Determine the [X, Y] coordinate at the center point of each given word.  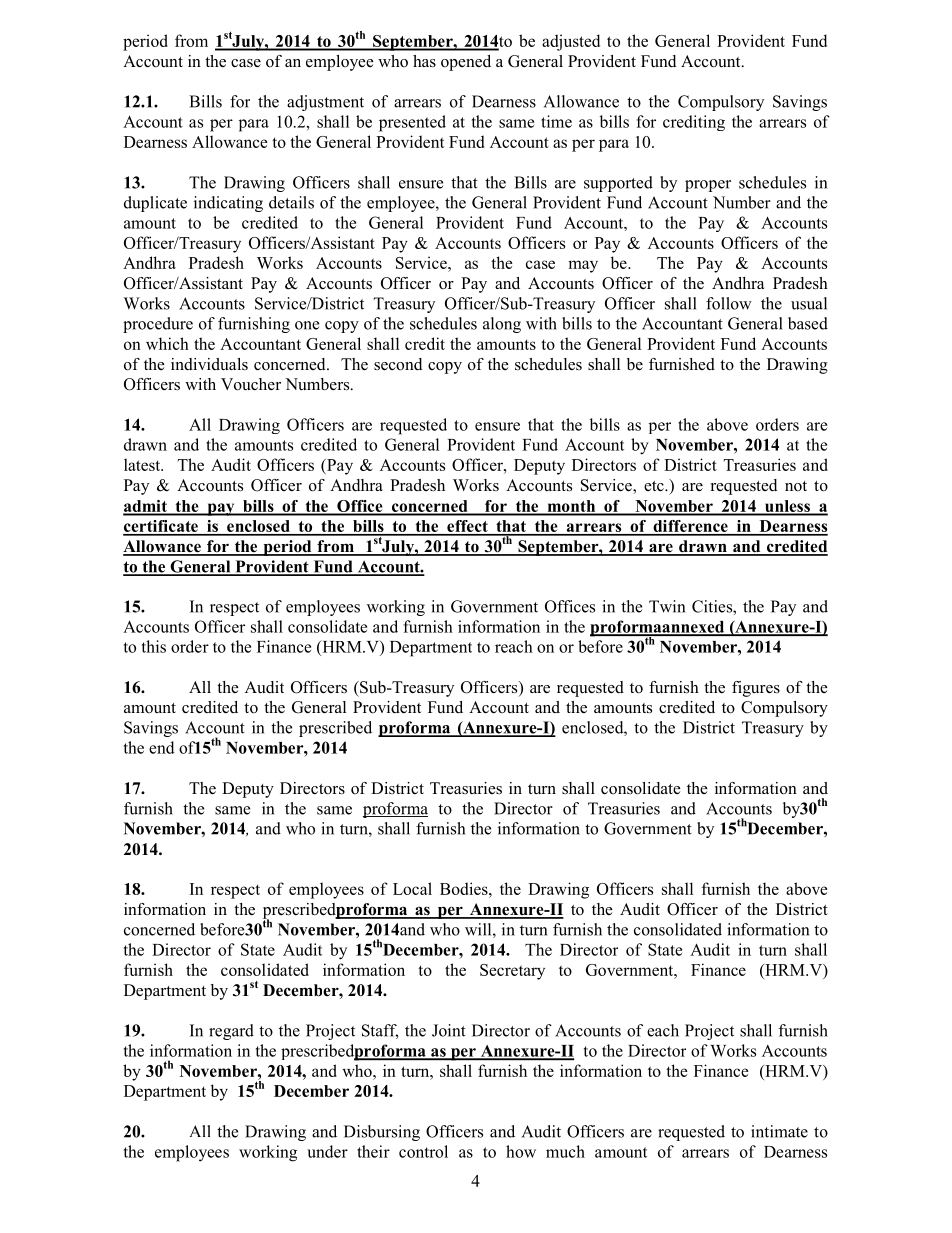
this [154, 646]
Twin [667, 606]
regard [231, 1032]
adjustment [325, 103]
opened [466, 63]
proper [708, 186]
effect [467, 527]
